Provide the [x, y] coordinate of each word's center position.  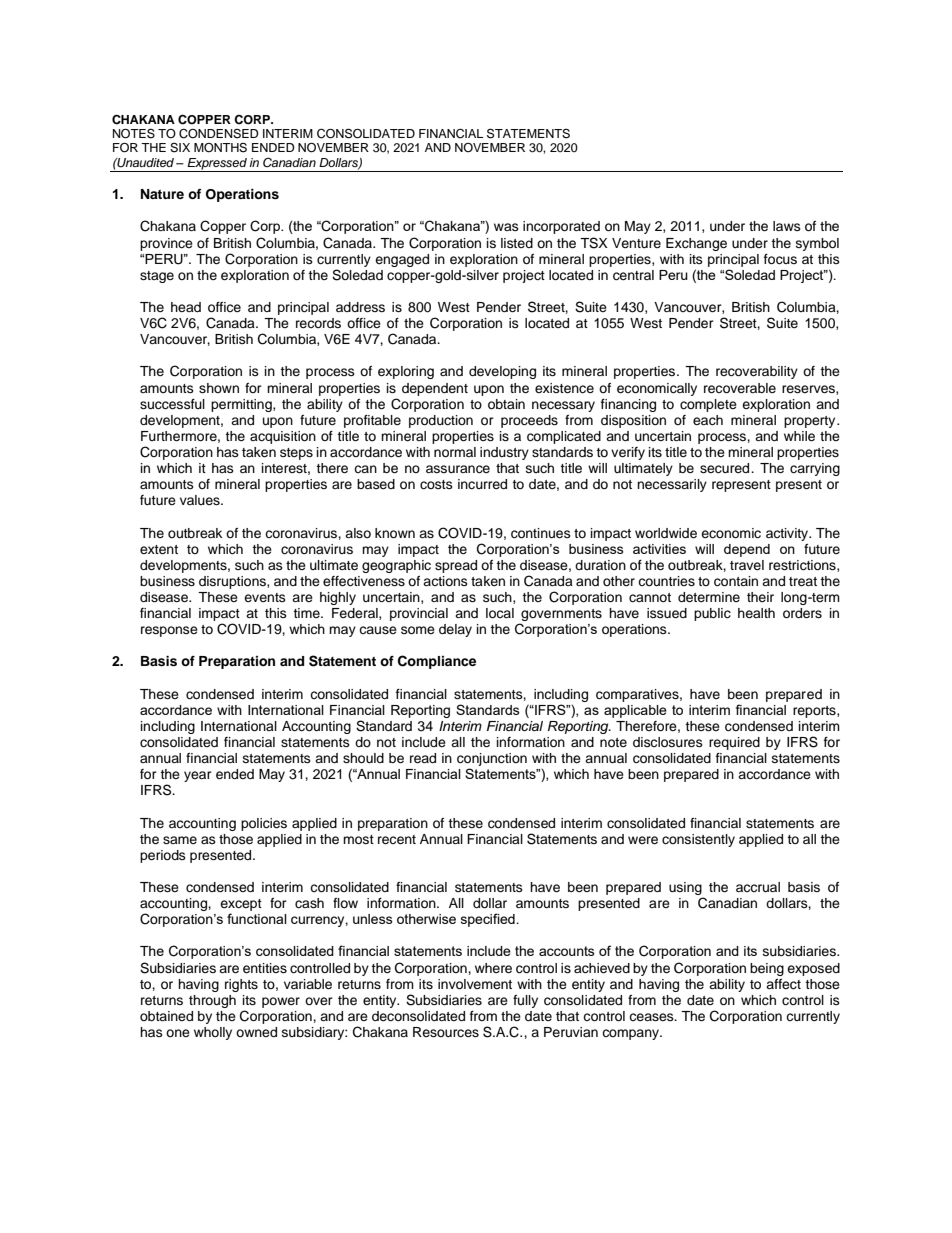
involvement [475, 984]
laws [787, 226]
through [212, 1001]
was [506, 227]
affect [783, 984]
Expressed [217, 165]
